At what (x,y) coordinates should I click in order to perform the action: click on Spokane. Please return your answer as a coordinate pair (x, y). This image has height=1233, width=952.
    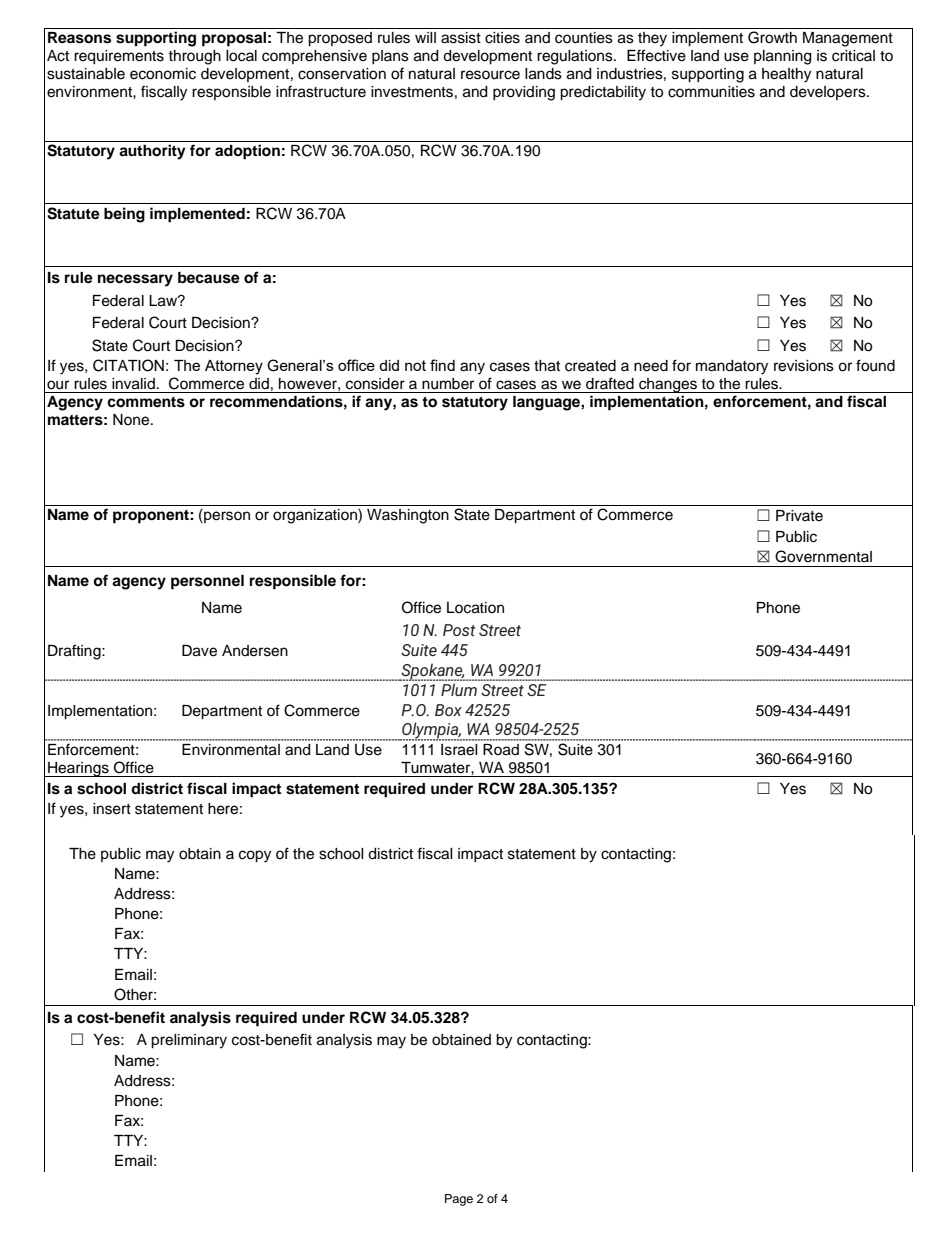
    Looking at the image, I should click on (432, 672).
